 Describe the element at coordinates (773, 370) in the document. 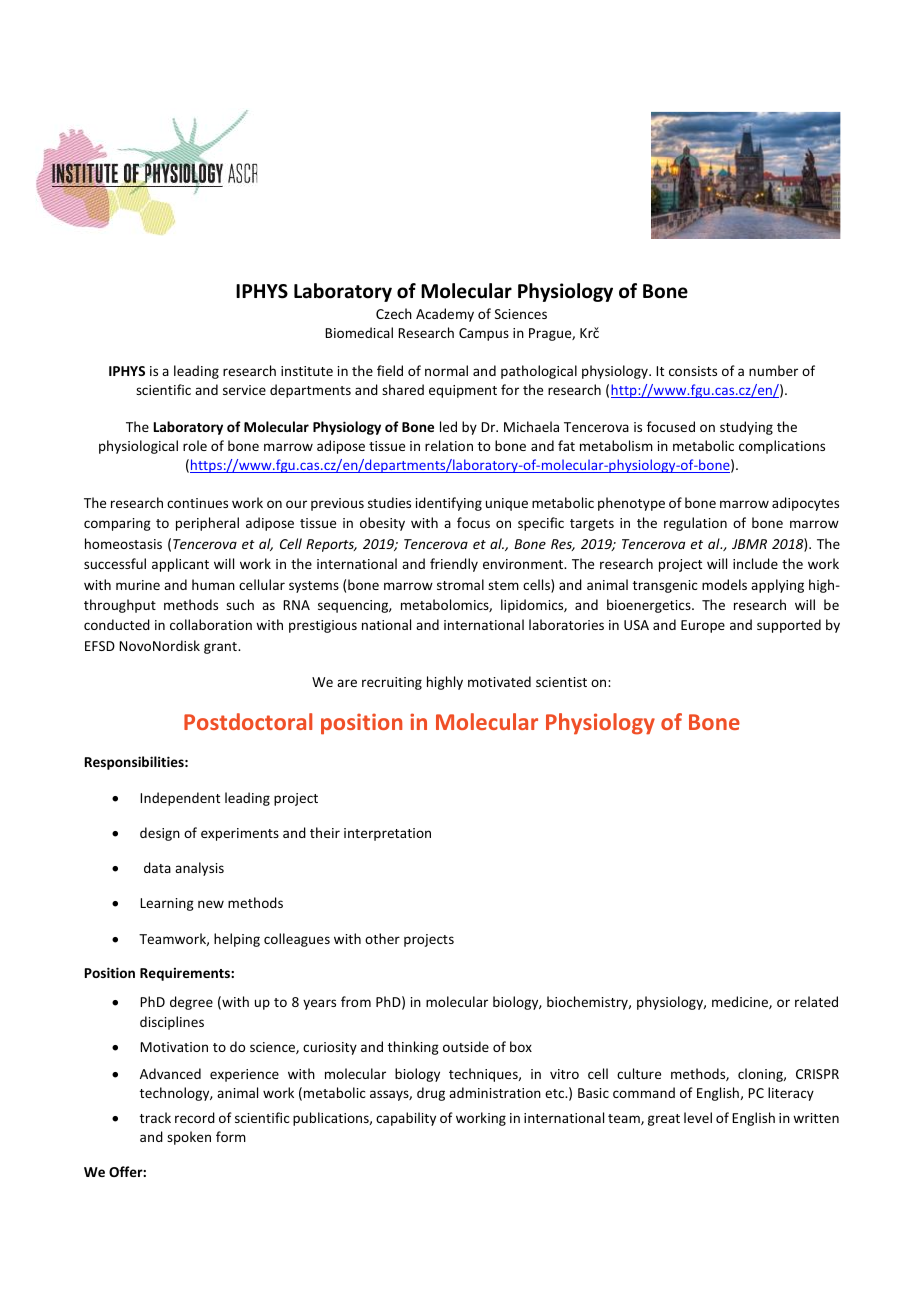

I see `number` at that location.
